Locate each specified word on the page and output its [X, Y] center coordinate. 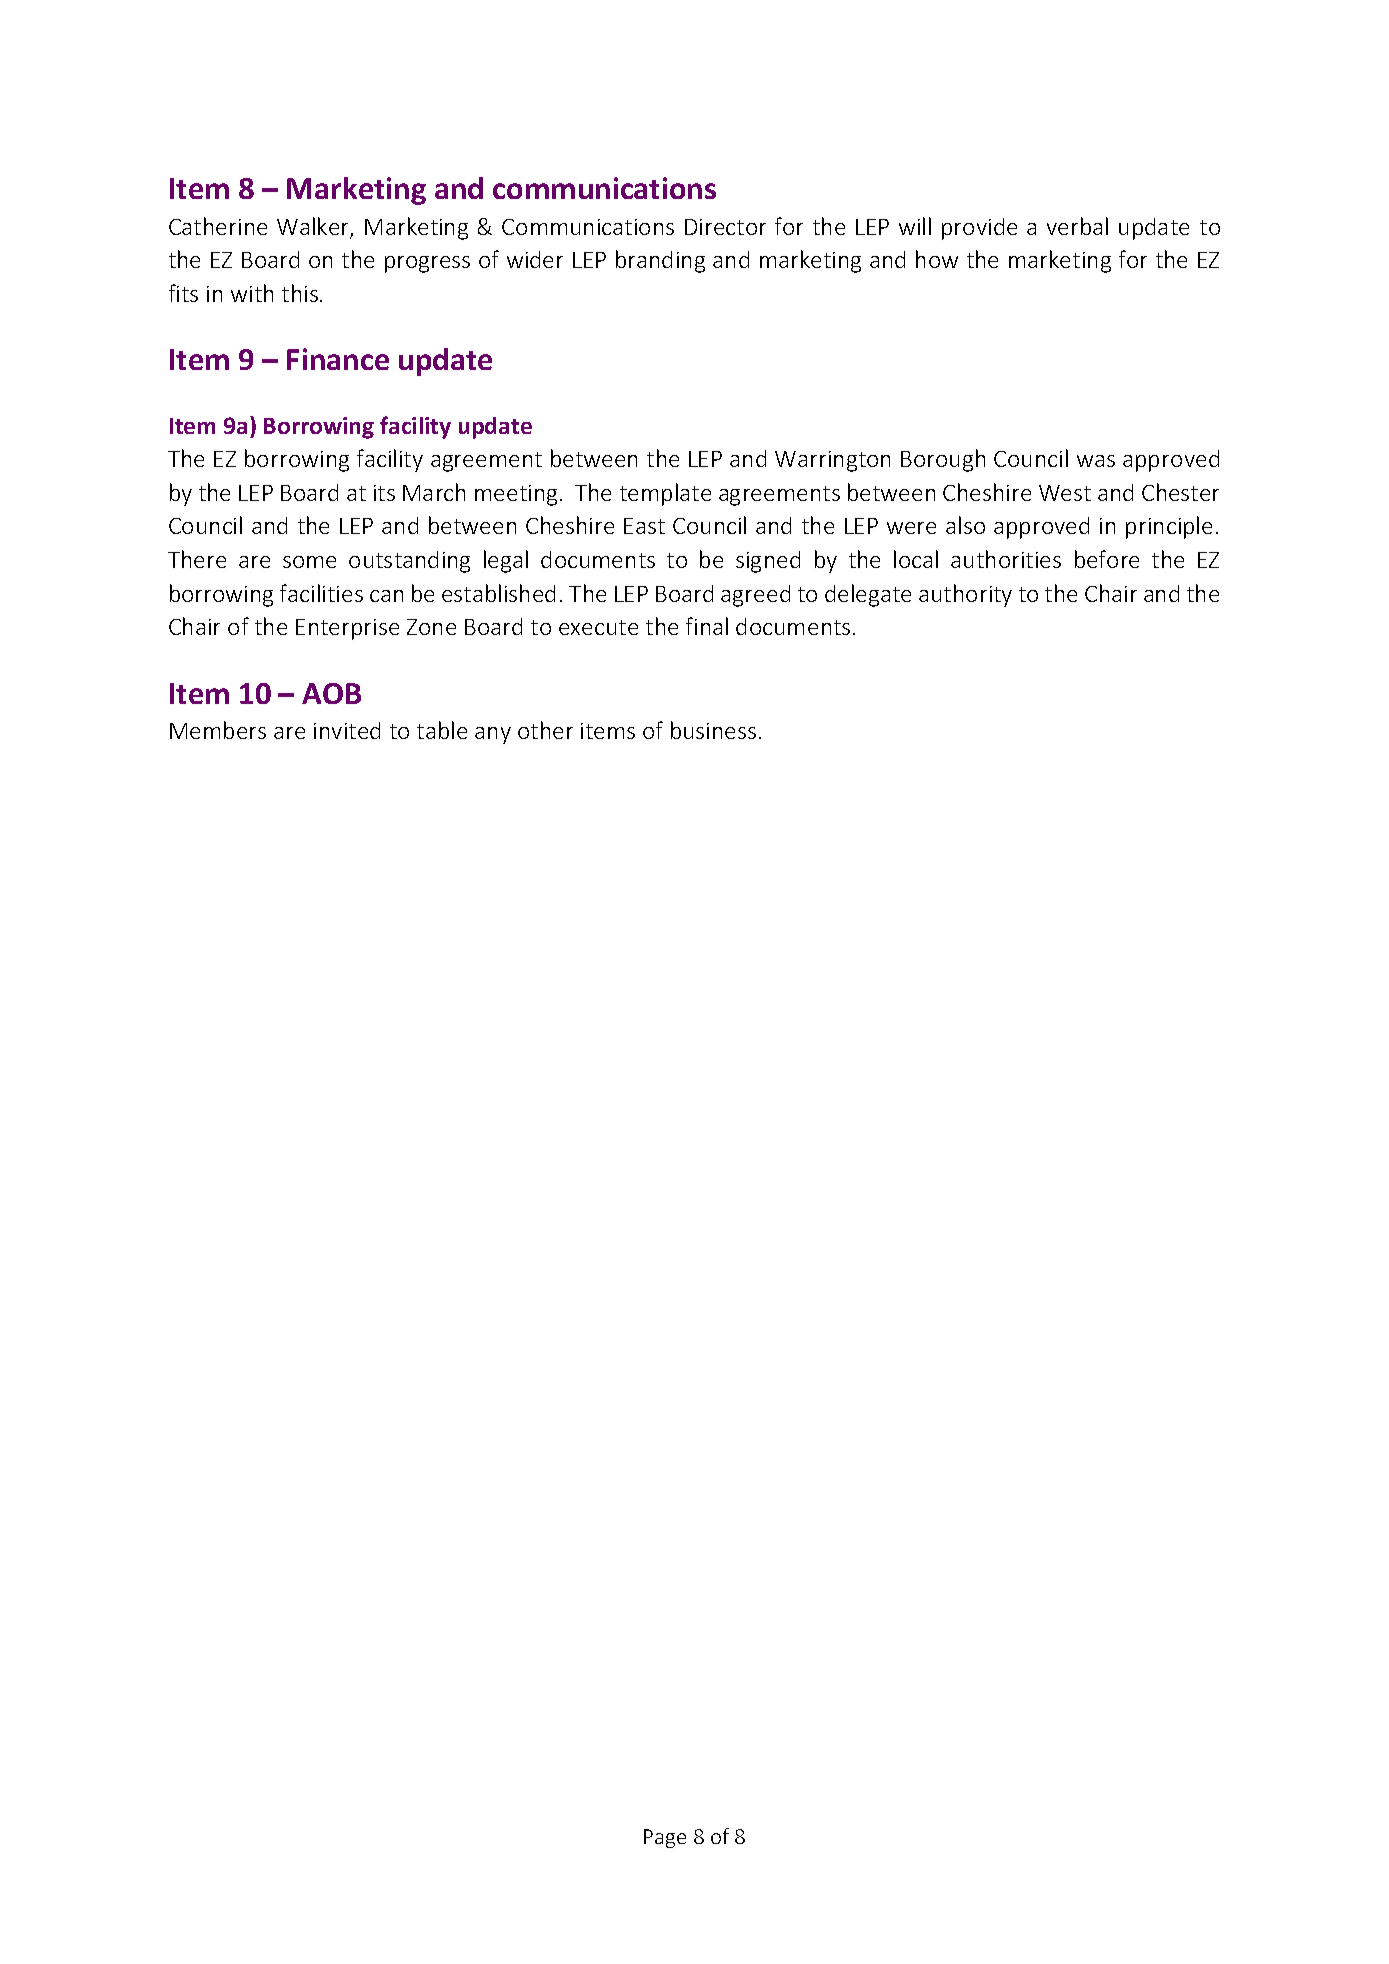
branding [660, 261]
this [300, 293]
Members [218, 730]
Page [665, 1838]
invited [347, 730]
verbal [1077, 226]
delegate [868, 595]
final [707, 626]
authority [965, 595]
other [545, 730]
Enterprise [347, 629]
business [713, 730]
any [493, 735]
